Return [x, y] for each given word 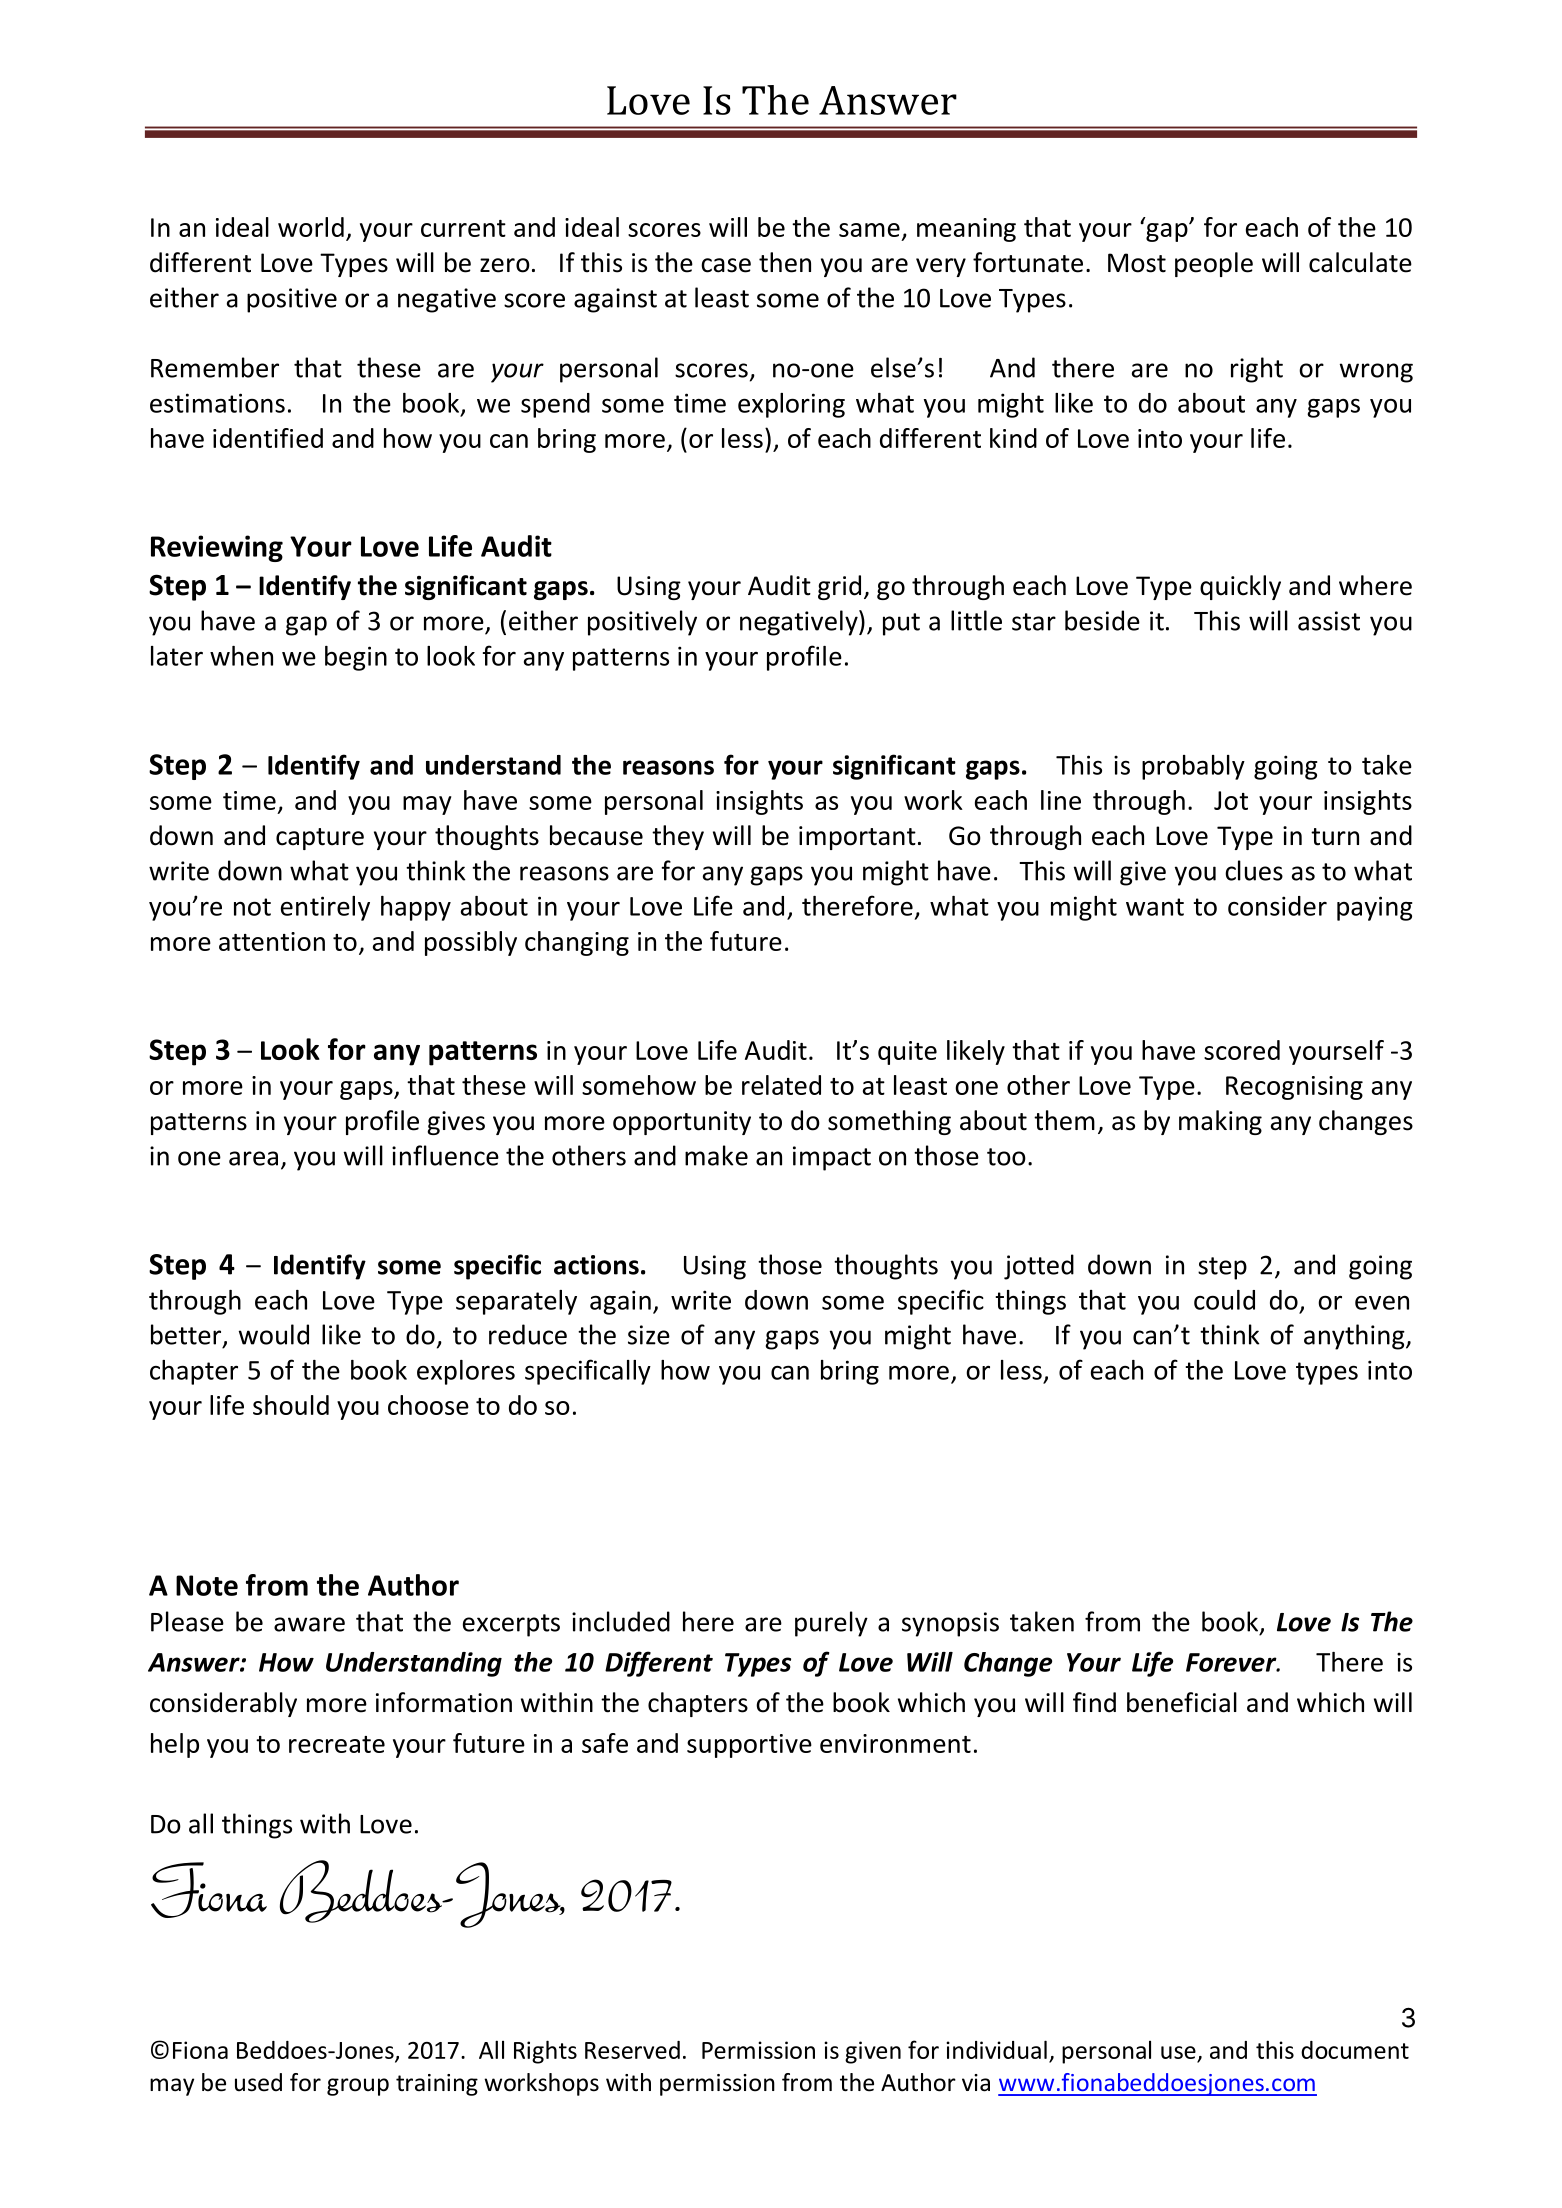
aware [309, 1624]
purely [831, 1624]
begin [356, 658]
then [785, 262]
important [857, 838]
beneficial [1182, 1702]
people [1214, 264]
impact [832, 1158]
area [253, 1158]
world [311, 227]
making [1220, 1122]
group [358, 2087]
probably [1193, 767]
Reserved [632, 2050]
